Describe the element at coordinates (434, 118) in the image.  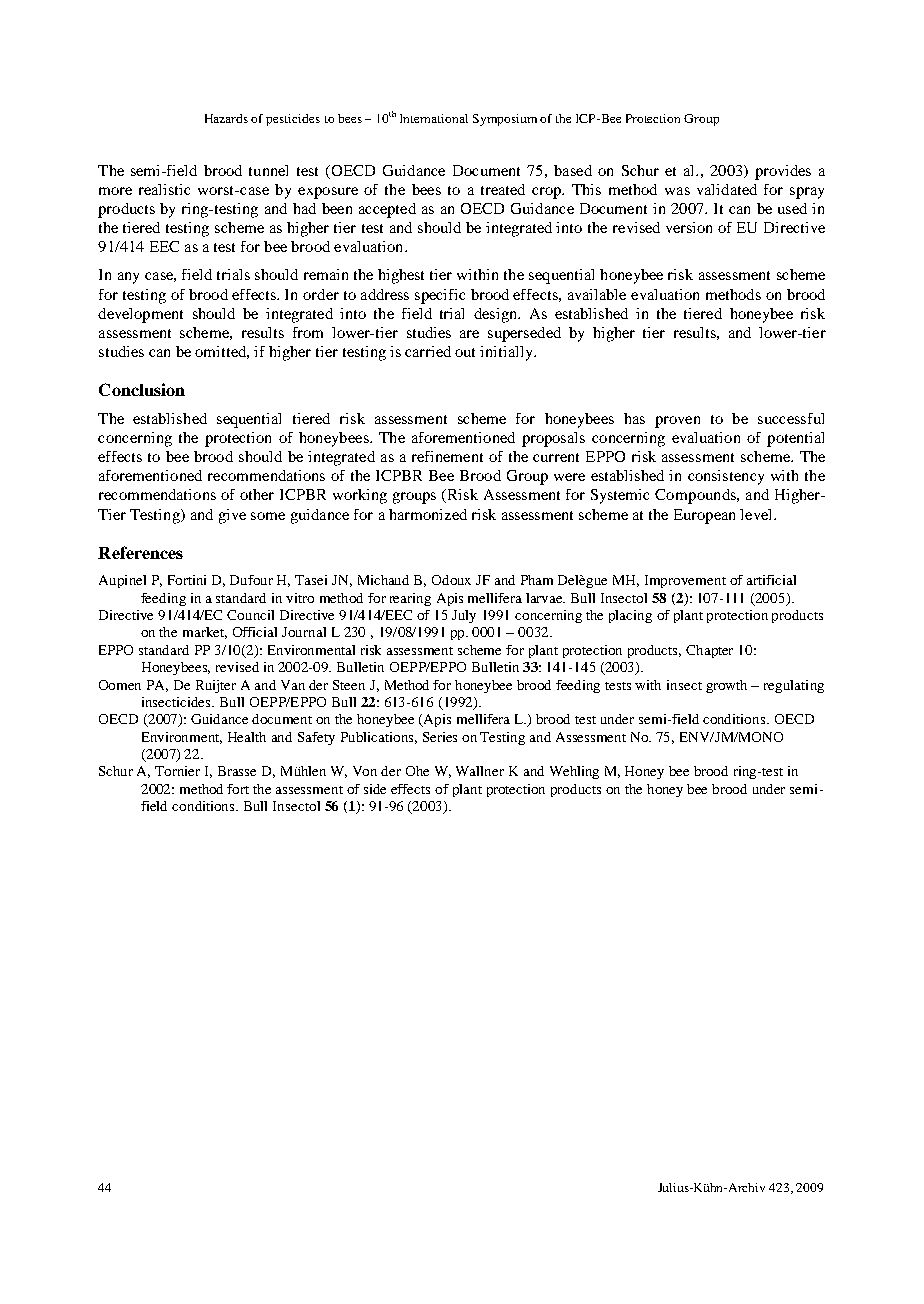
I see `International` at that location.
